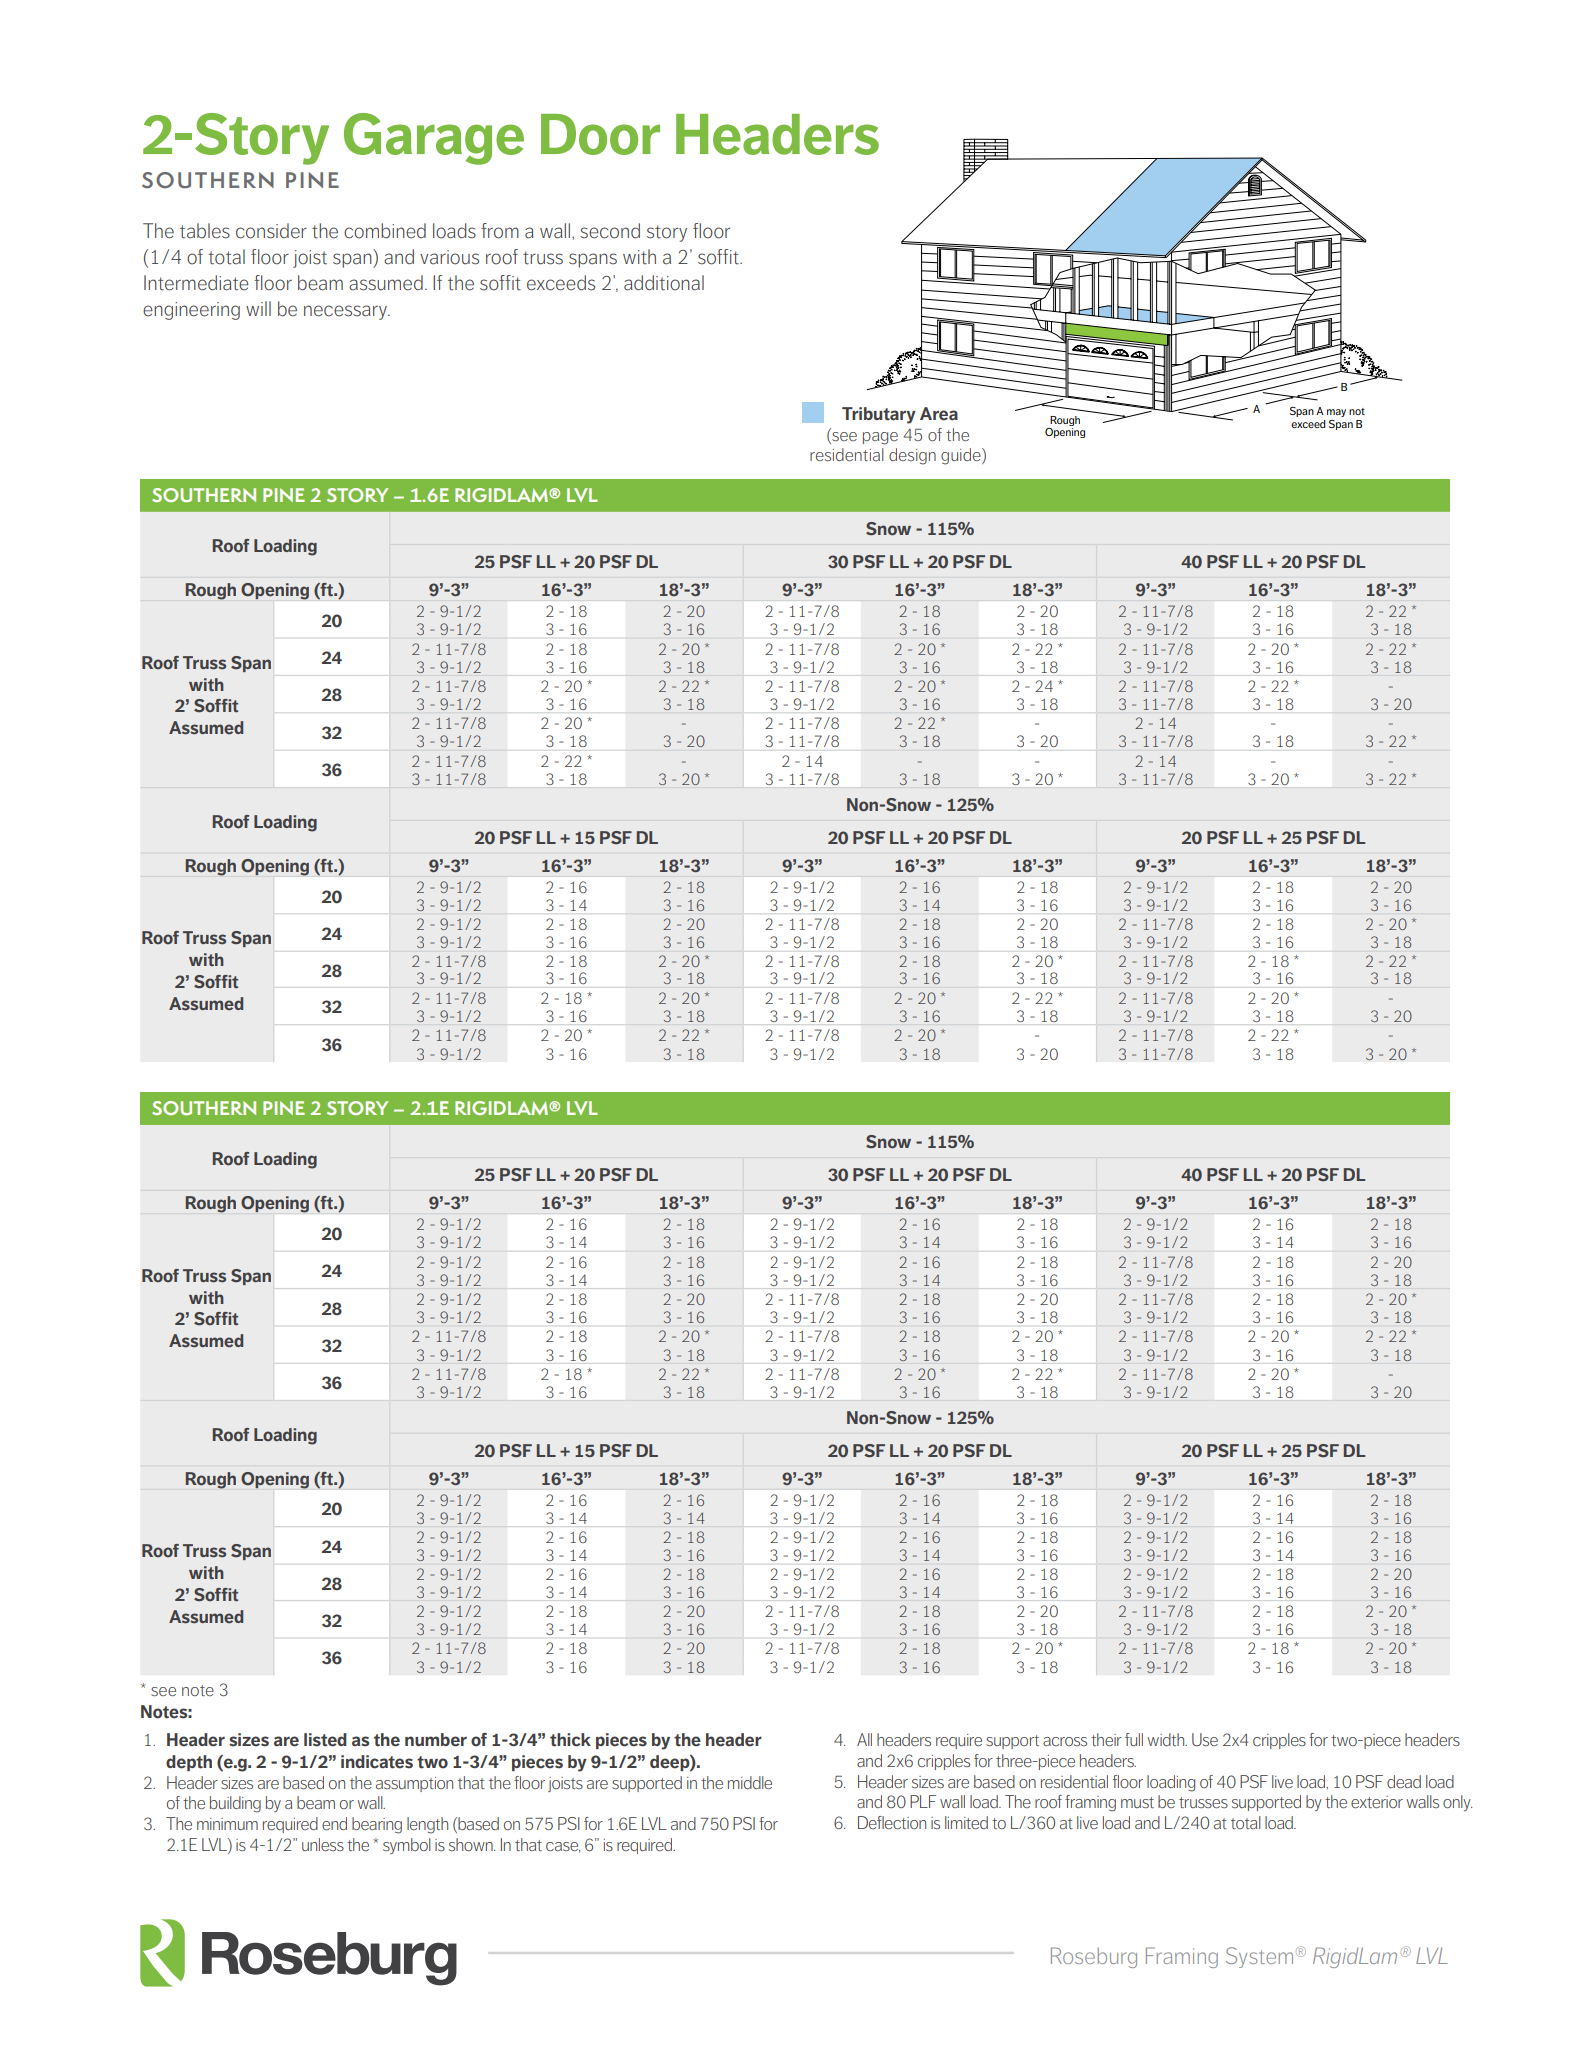  Describe the element at coordinates (1259, 1957) in the page. I see `System` at that location.
